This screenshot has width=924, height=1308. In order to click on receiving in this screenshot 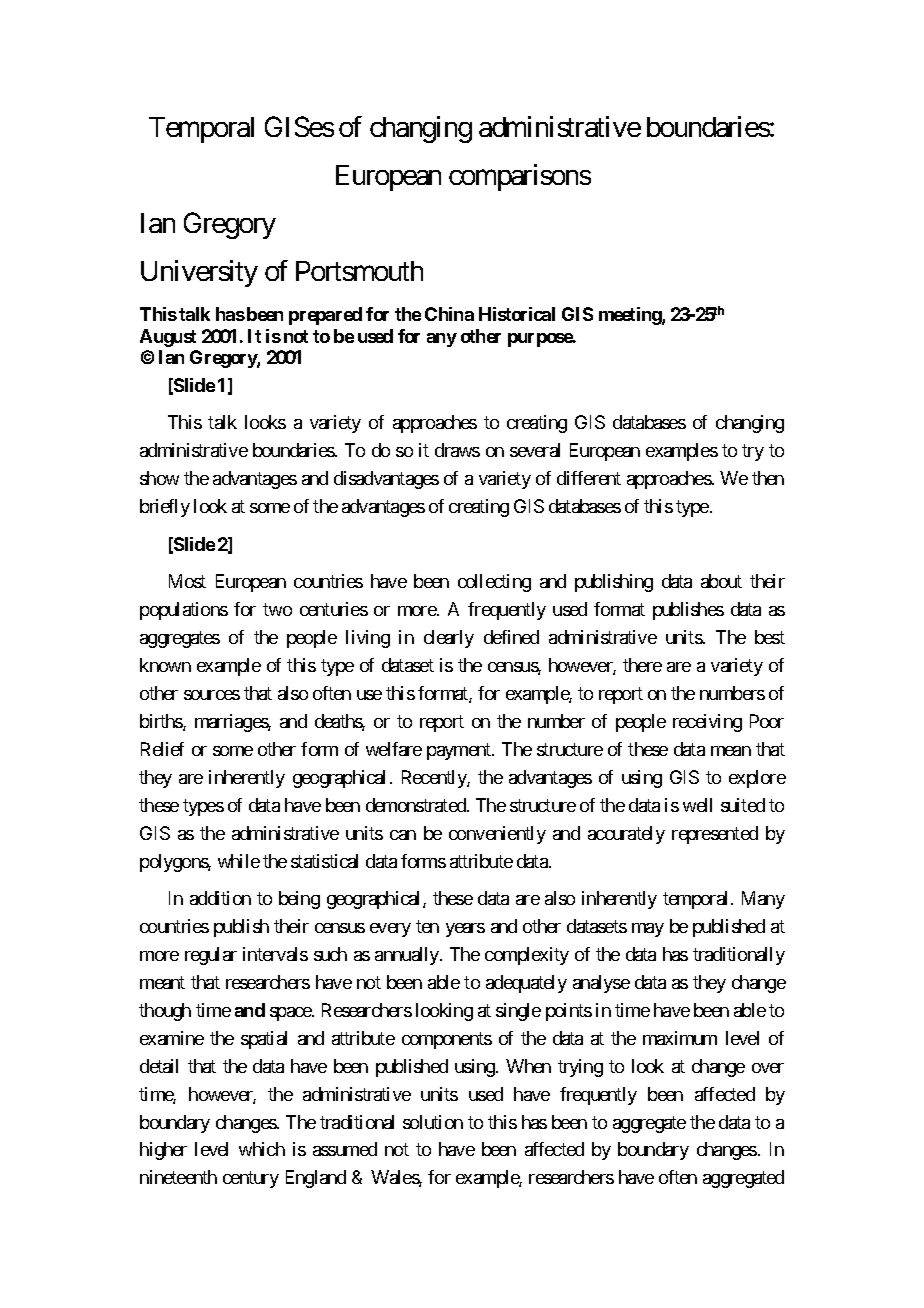, I will do `click(707, 723)`.
